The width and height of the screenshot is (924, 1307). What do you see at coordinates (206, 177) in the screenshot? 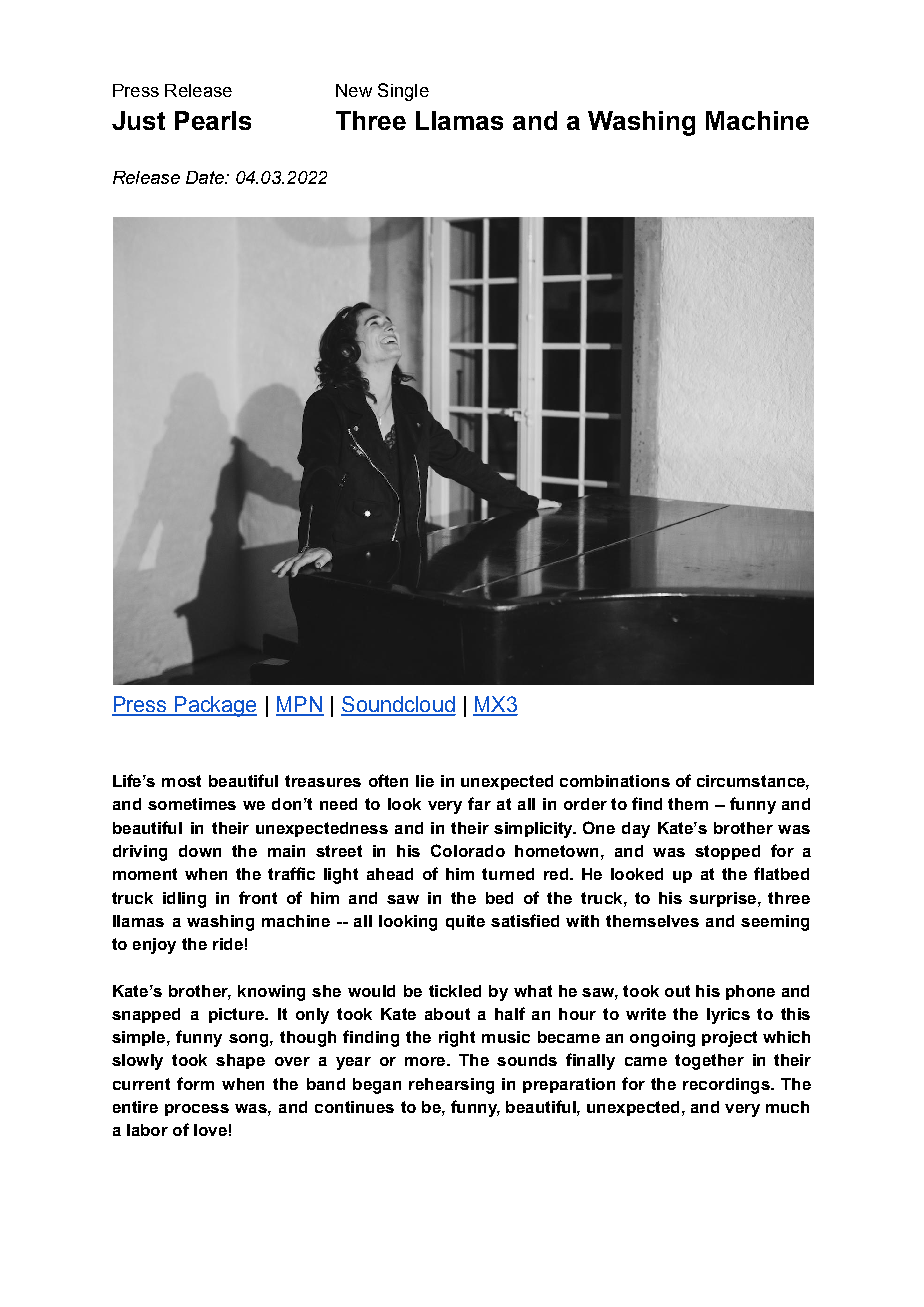
I see `Date` at bounding box center [206, 177].
